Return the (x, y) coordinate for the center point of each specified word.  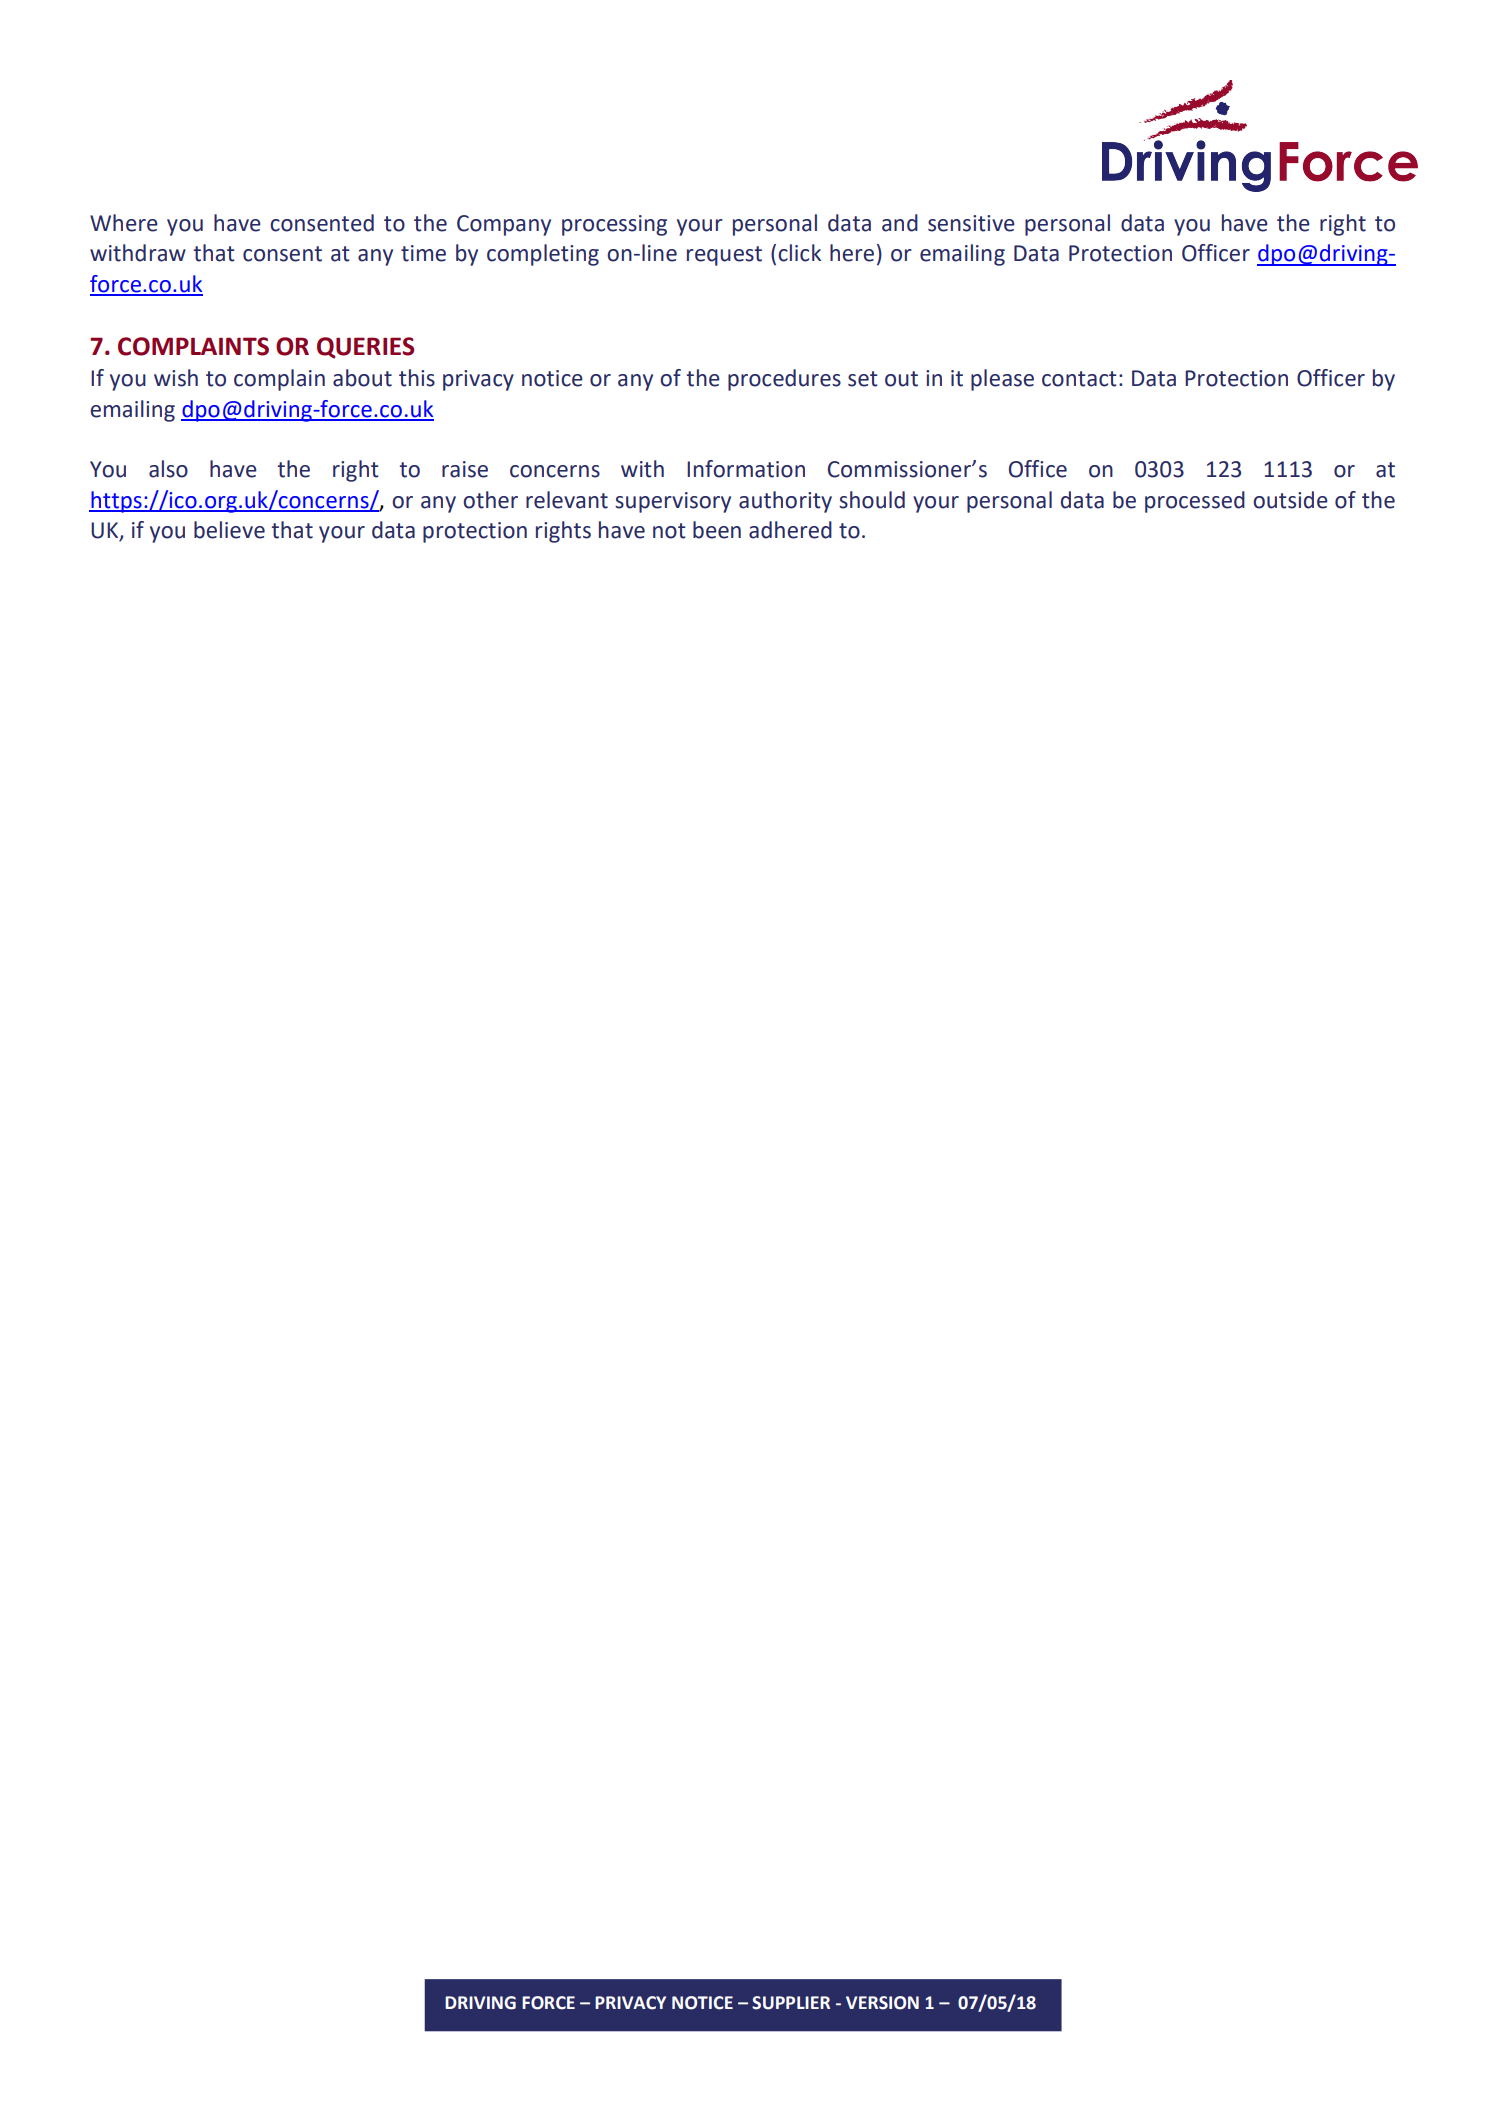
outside (1290, 500)
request (724, 256)
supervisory (673, 502)
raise (465, 469)
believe (229, 530)
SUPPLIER (791, 2003)
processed (1195, 502)
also (168, 469)
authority (785, 502)
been (717, 530)
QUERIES (365, 348)
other (490, 500)
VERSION (882, 2003)
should (872, 500)
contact (1079, 379)
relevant (567, 500)
